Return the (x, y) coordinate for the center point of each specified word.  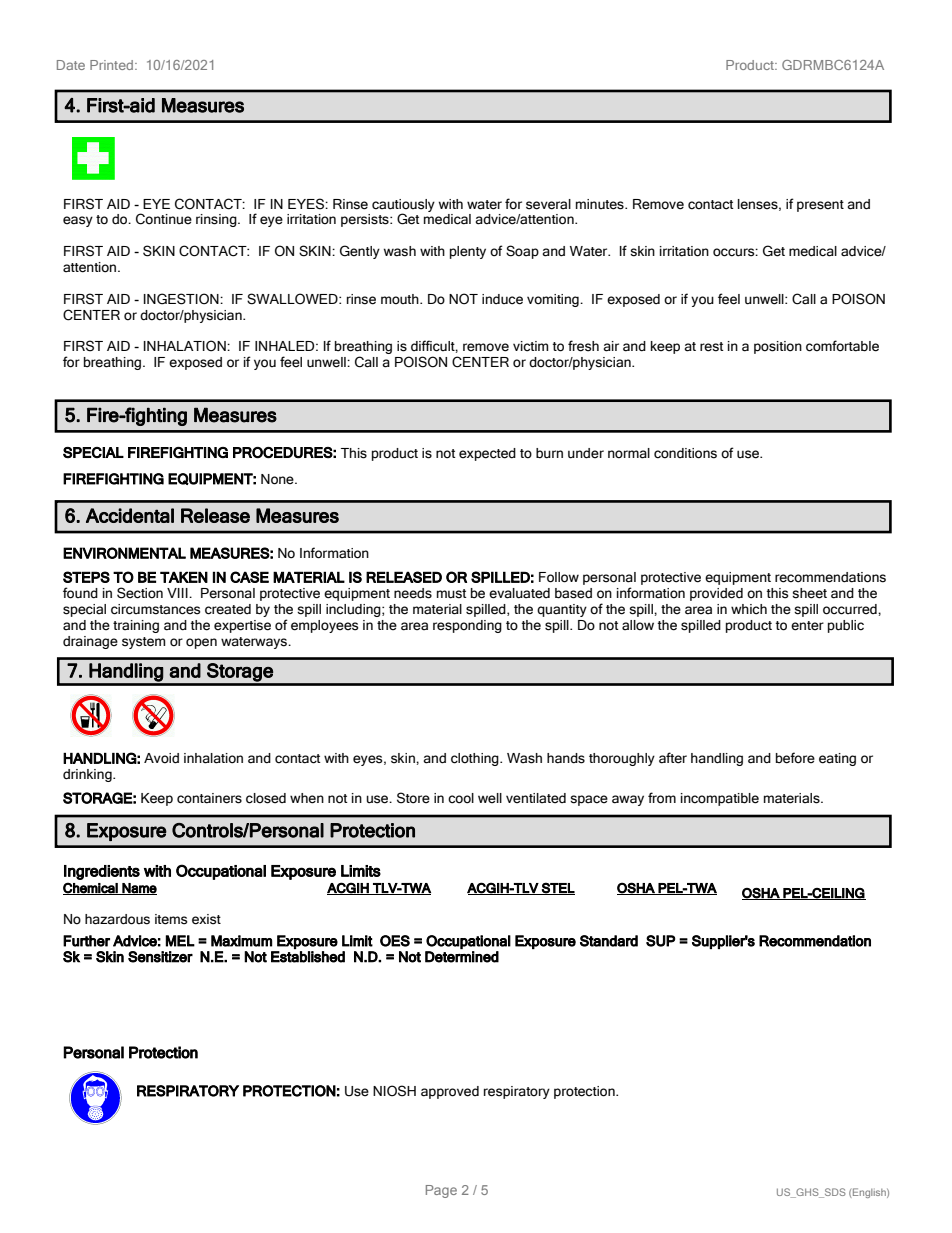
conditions (685, 453)
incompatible (720, 799)
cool (461, 798)
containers (209, 798)
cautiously (403, 206)
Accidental (130, 515)
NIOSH (394, 1091)
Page (441, 1191)
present (820, 206)
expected (487, 454)
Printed (111, 65)
